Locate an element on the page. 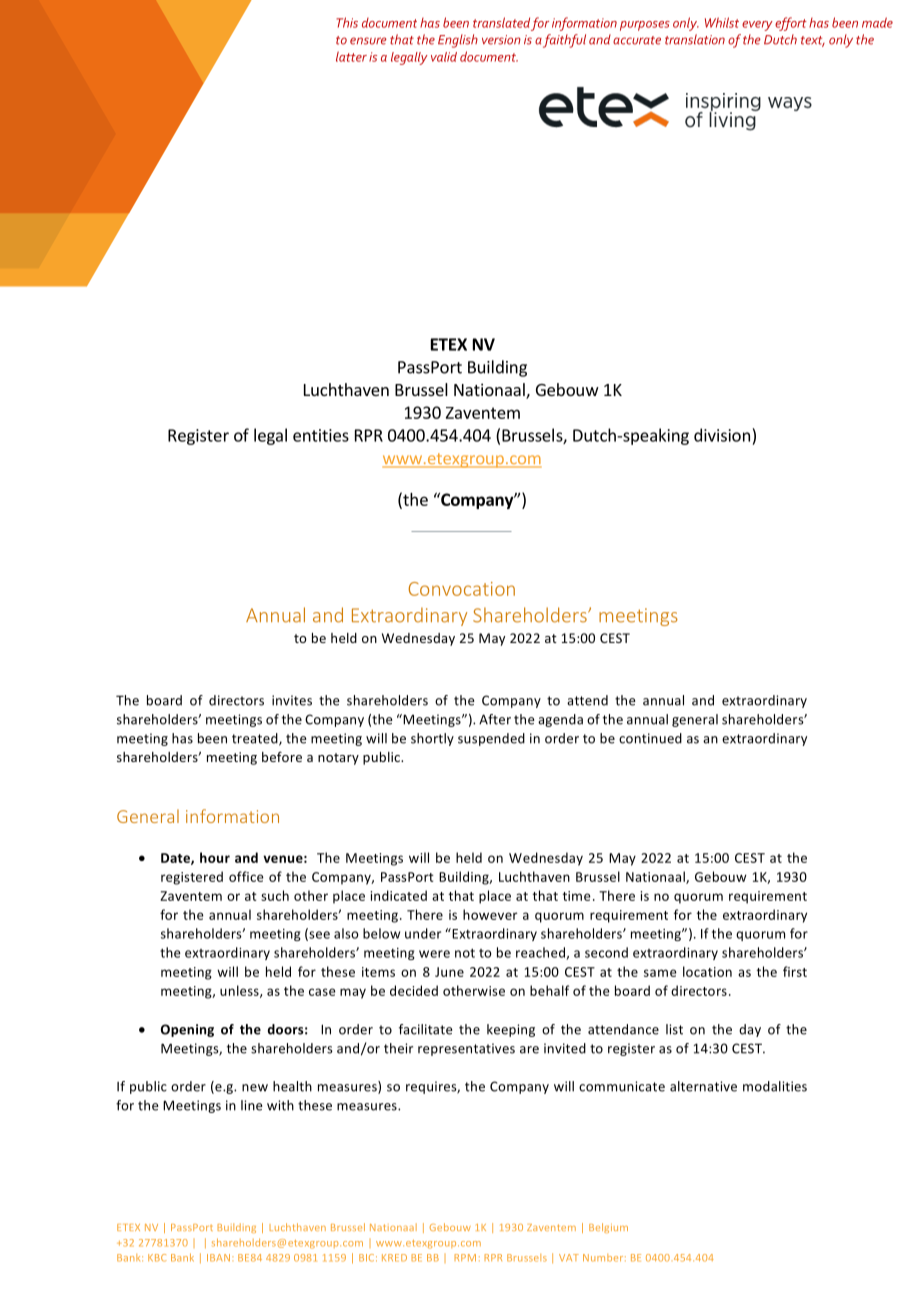  modalities is located at coordinates (775, 1086).
